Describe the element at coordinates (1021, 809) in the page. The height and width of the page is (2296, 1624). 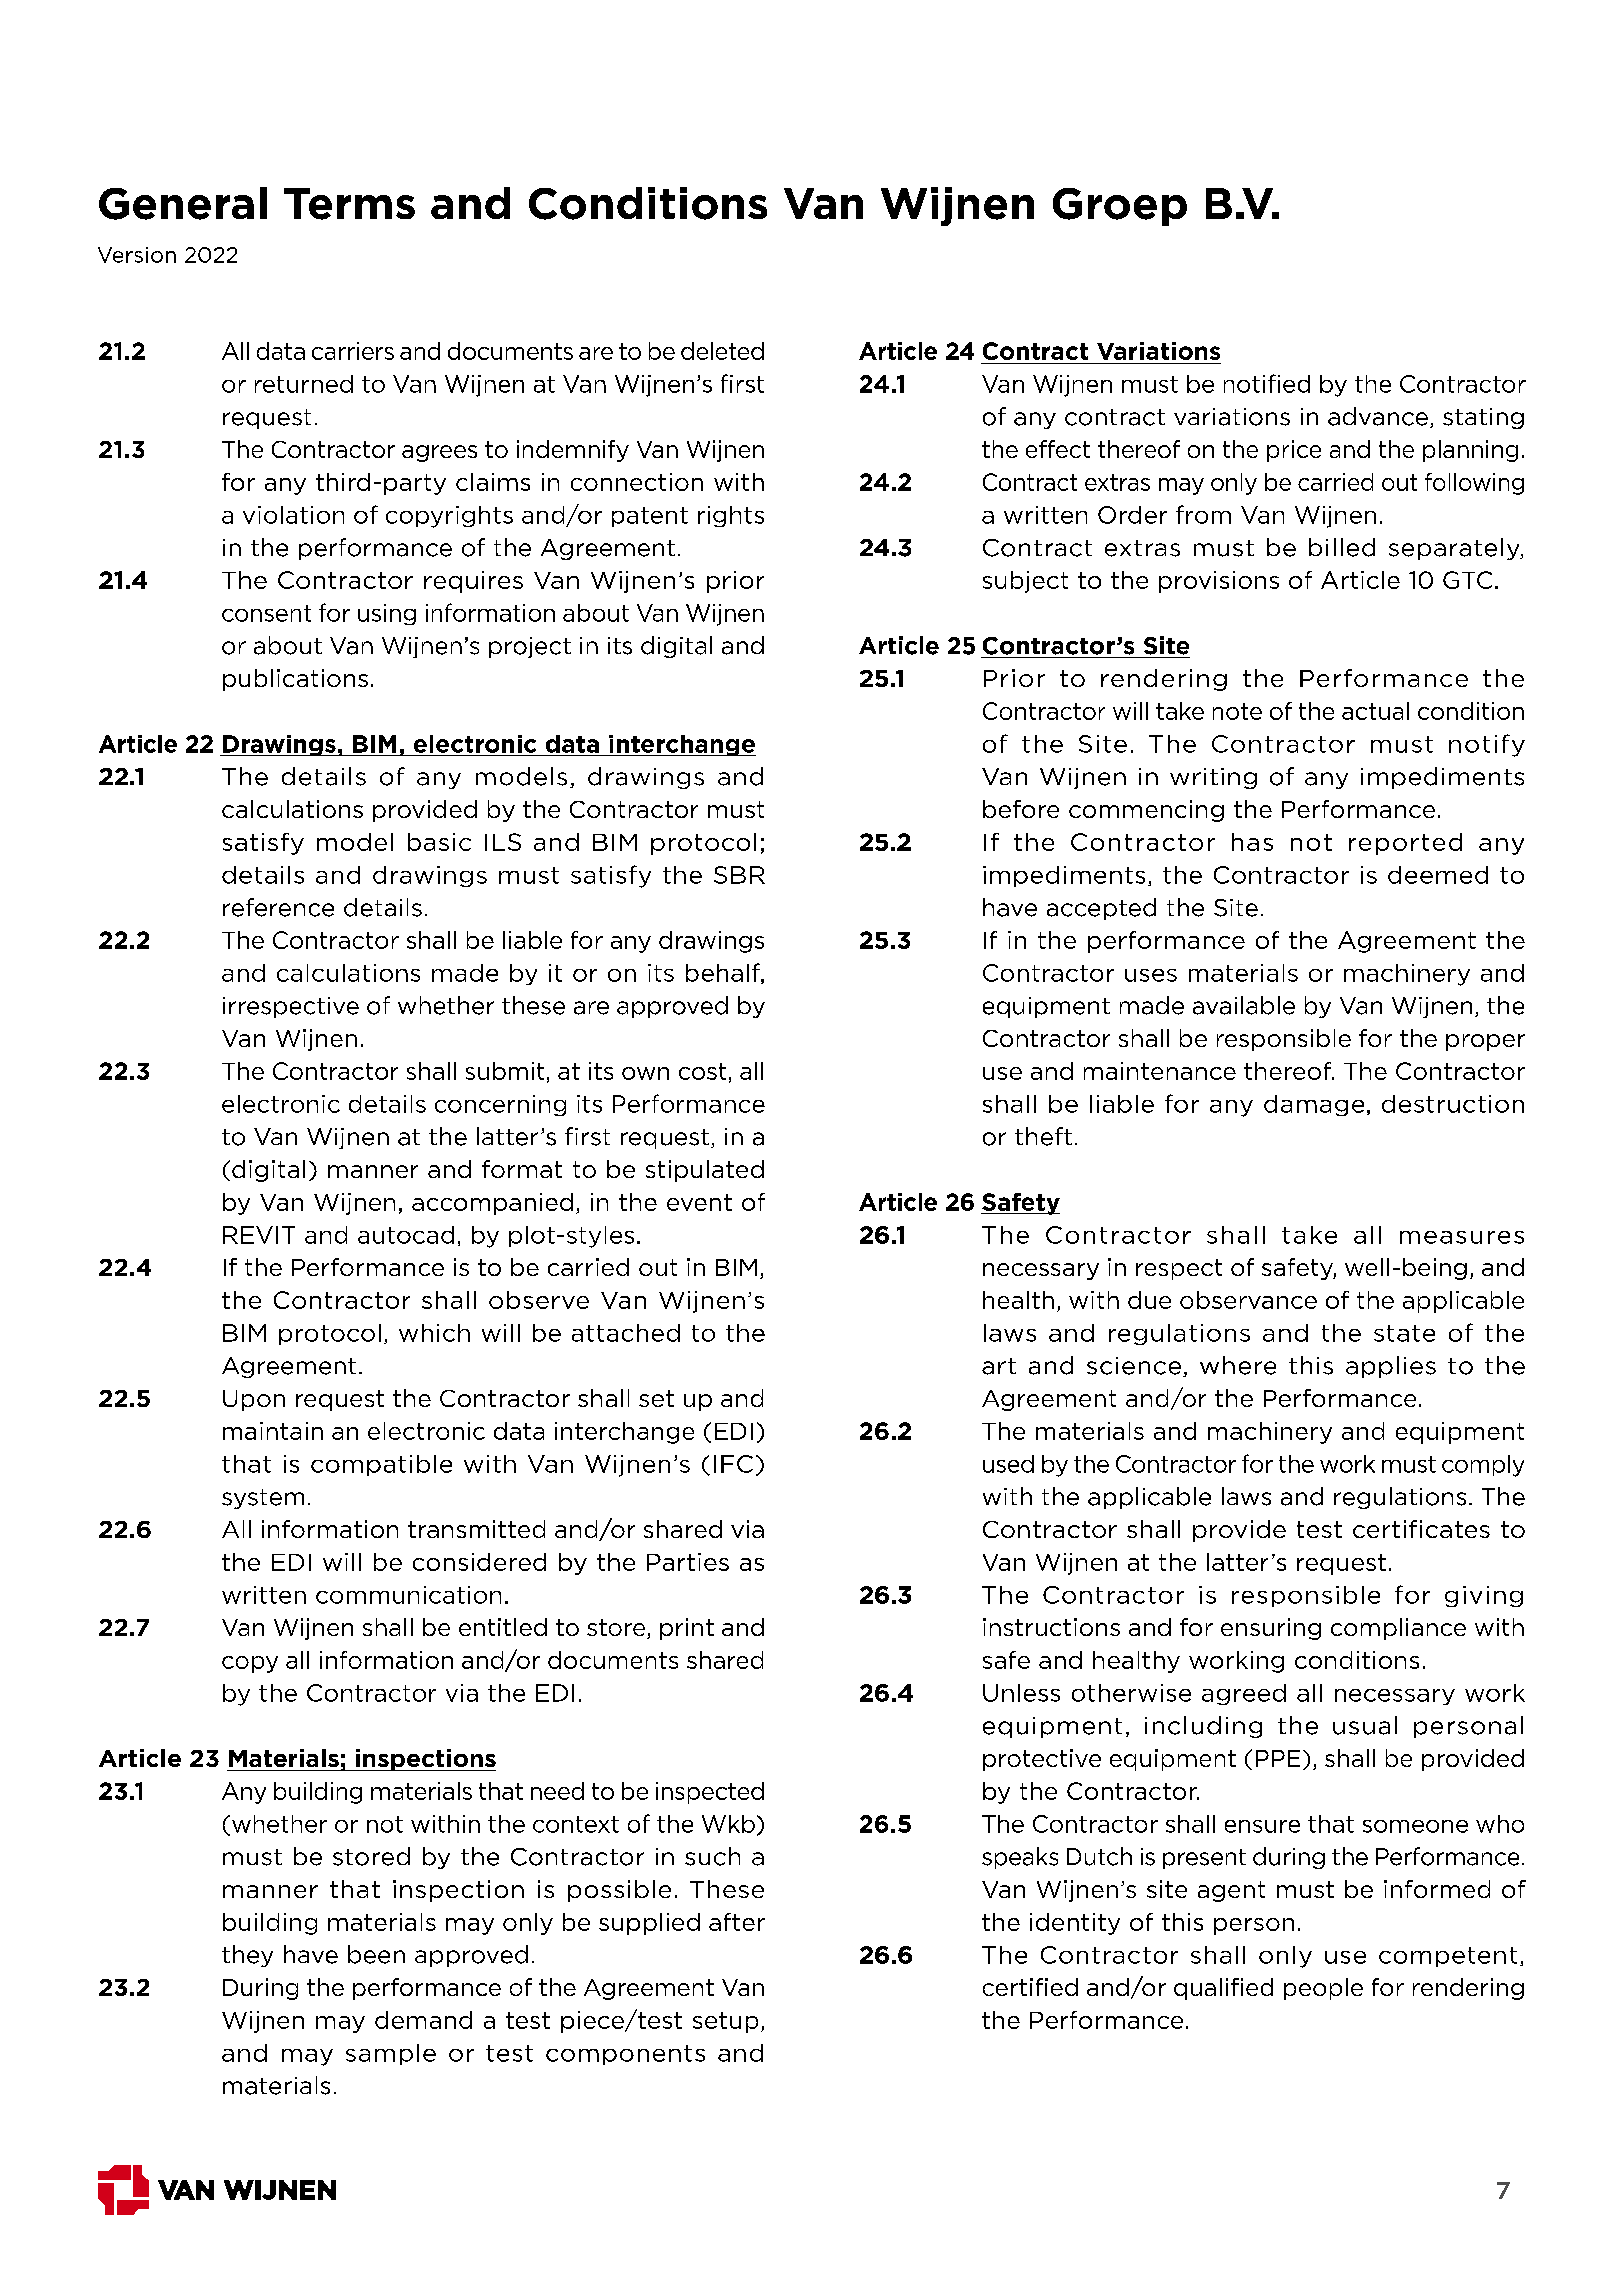
I see `before` at that location.
